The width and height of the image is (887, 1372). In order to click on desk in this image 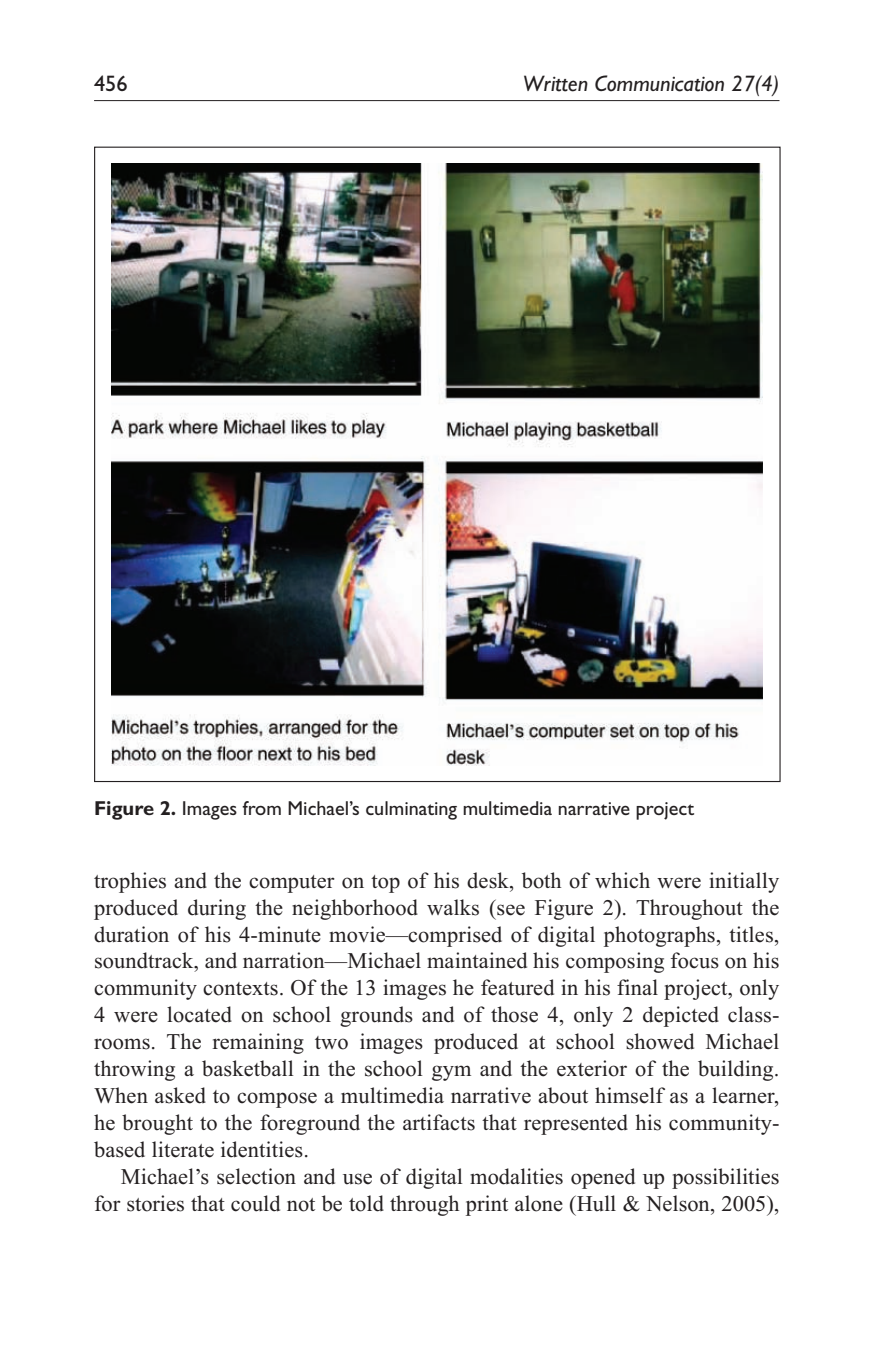, I will do `click(489, 880)`.
